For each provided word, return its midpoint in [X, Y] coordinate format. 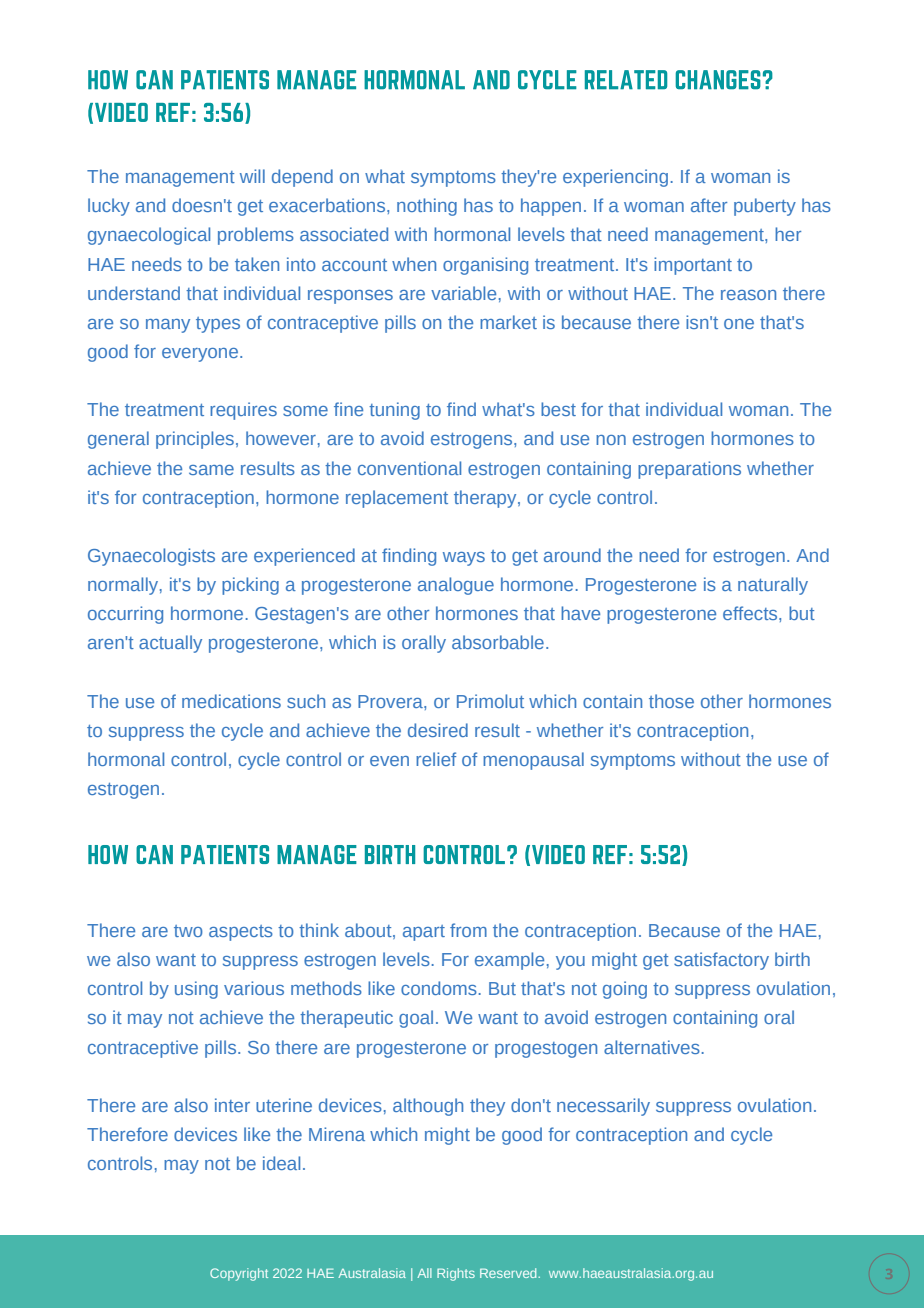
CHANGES [718, 80]
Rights [456, 1274]
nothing [427, 207]
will [252, 176]
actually [170, 644]
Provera [391, 701]
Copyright [239, 1274]
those [671, 701]
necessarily [603, 1107]
